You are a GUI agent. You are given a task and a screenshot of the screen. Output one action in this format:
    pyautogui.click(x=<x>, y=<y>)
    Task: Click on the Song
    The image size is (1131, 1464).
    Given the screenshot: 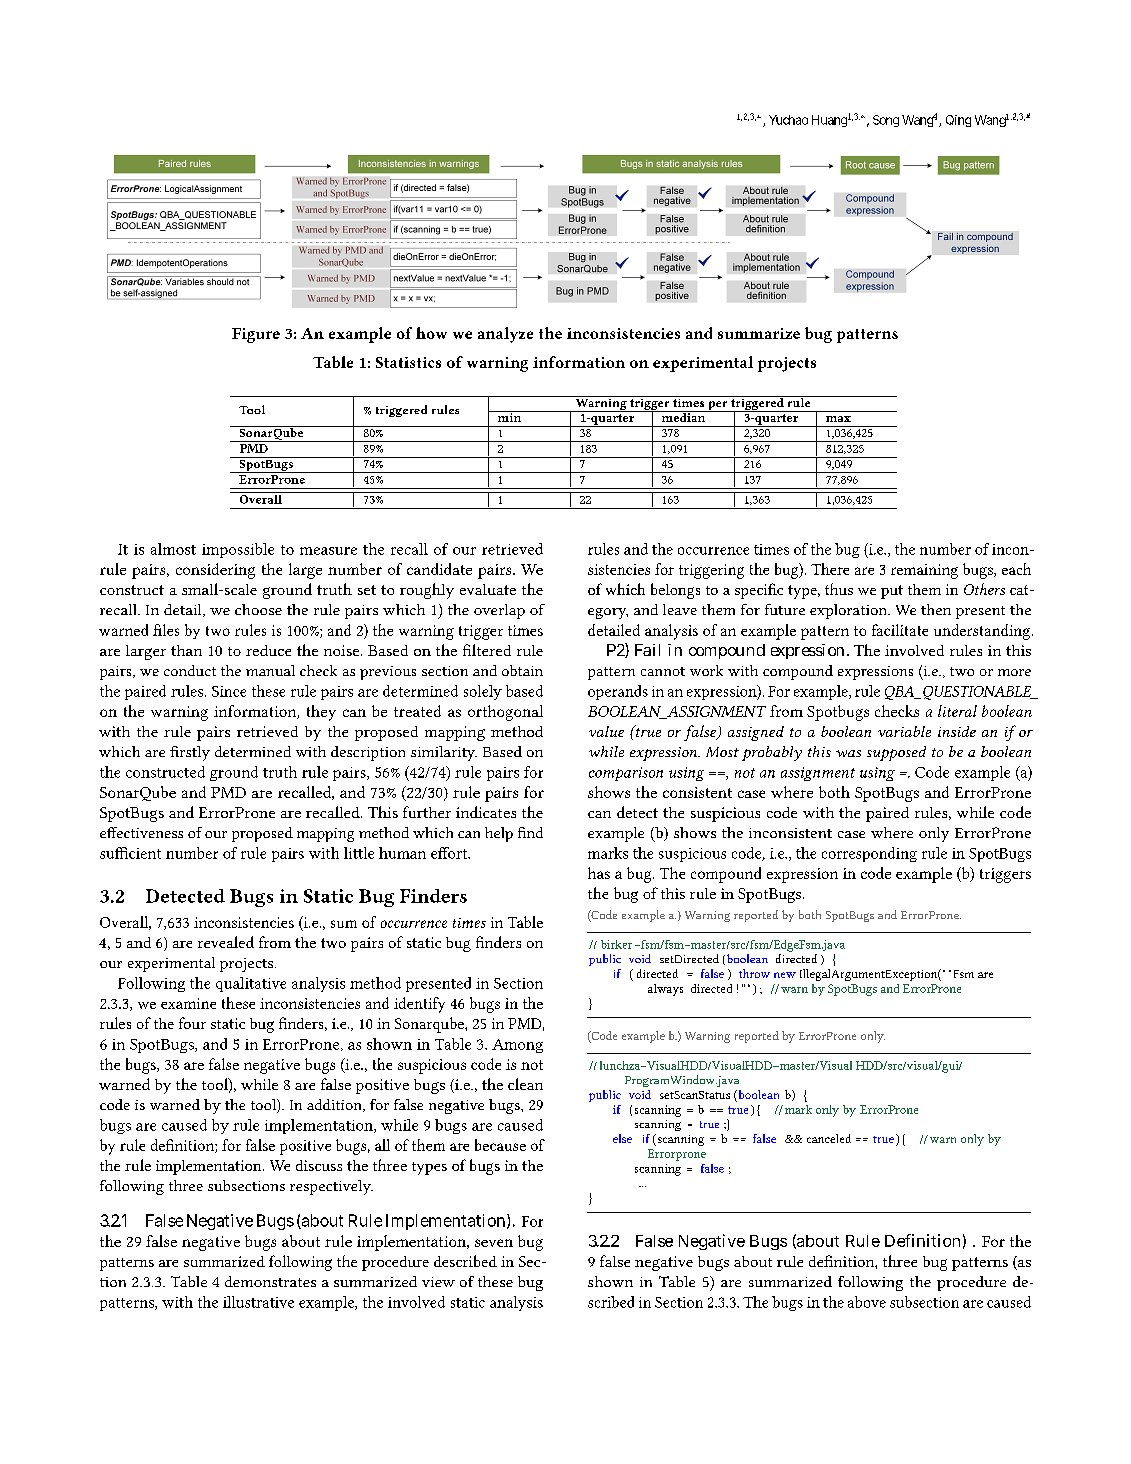 What is the action you would take?
    pyautogui.click(x=886, y=121)
